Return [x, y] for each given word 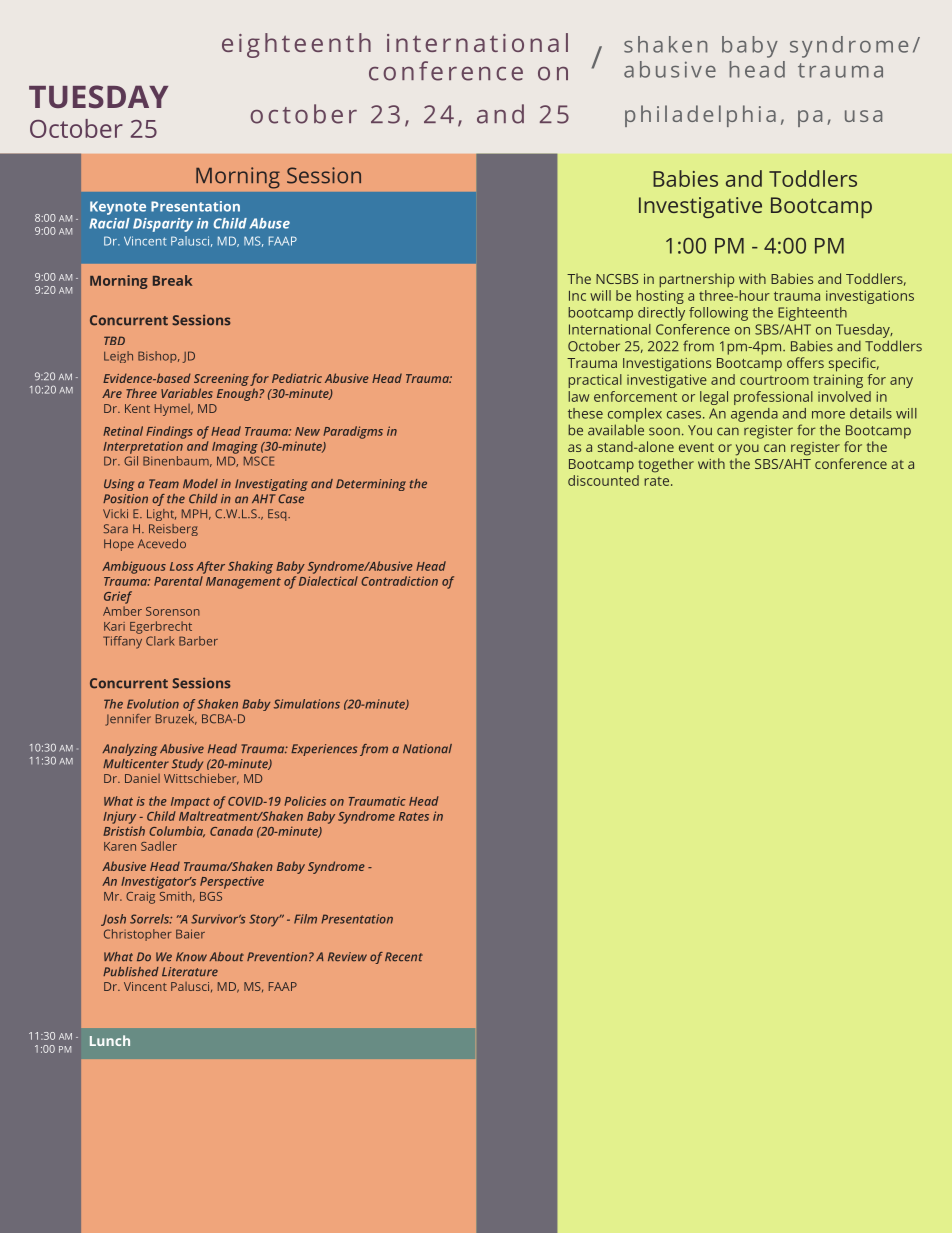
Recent [404, 957]
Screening [221, 381]
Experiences [324, 750]
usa [863, 116]
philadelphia [700, 116]
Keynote [118, 208]
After [210, 567]
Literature [190, 972]
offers [805, 362]
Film [305, 919]
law [579, 396]
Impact [190, 803]
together [666, 465]
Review [347, 957]
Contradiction [399, 581]
